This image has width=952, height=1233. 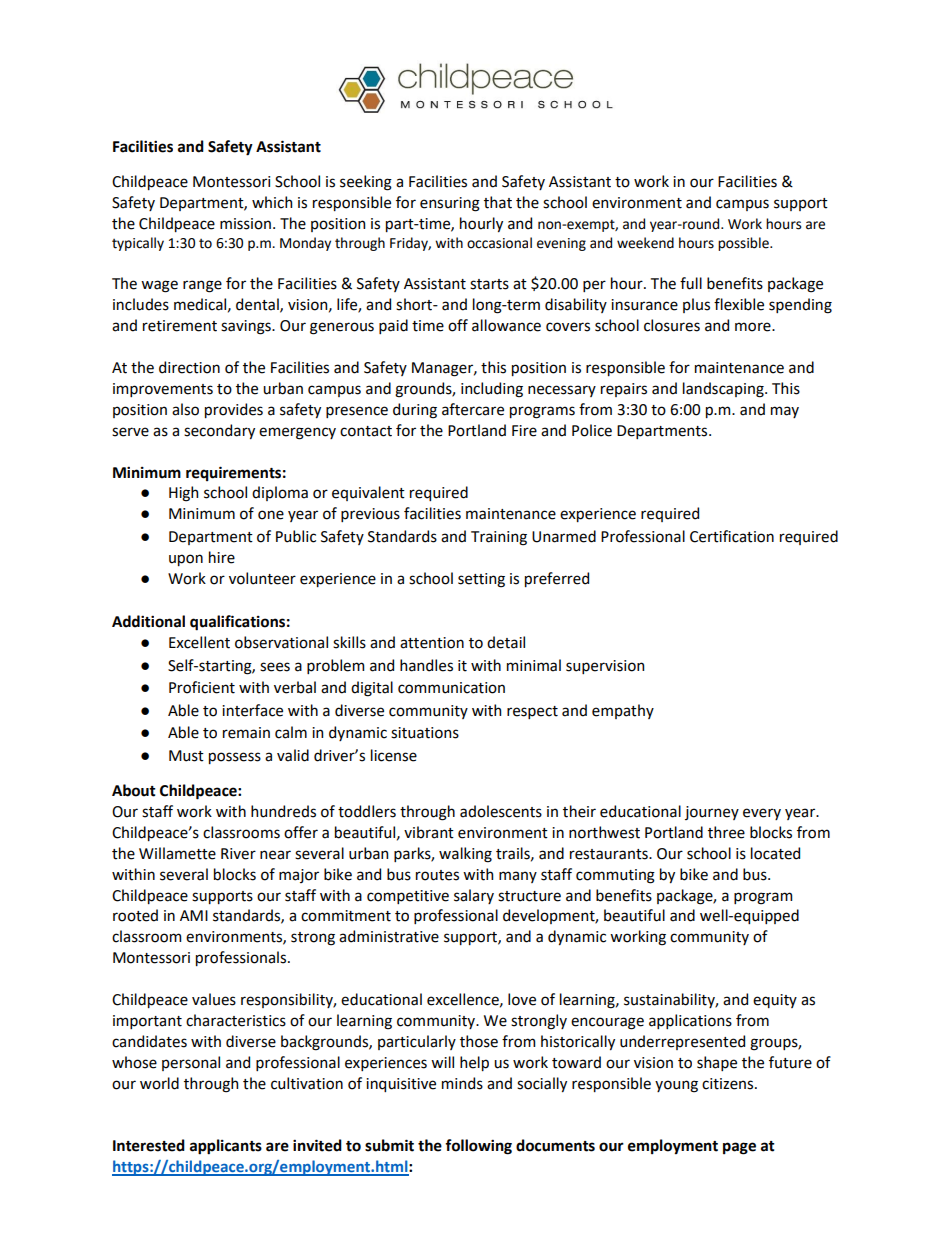 What do you see at coordinates (724, 390) in the image?
I see `landscaping` at bounding box center [724, 390].
